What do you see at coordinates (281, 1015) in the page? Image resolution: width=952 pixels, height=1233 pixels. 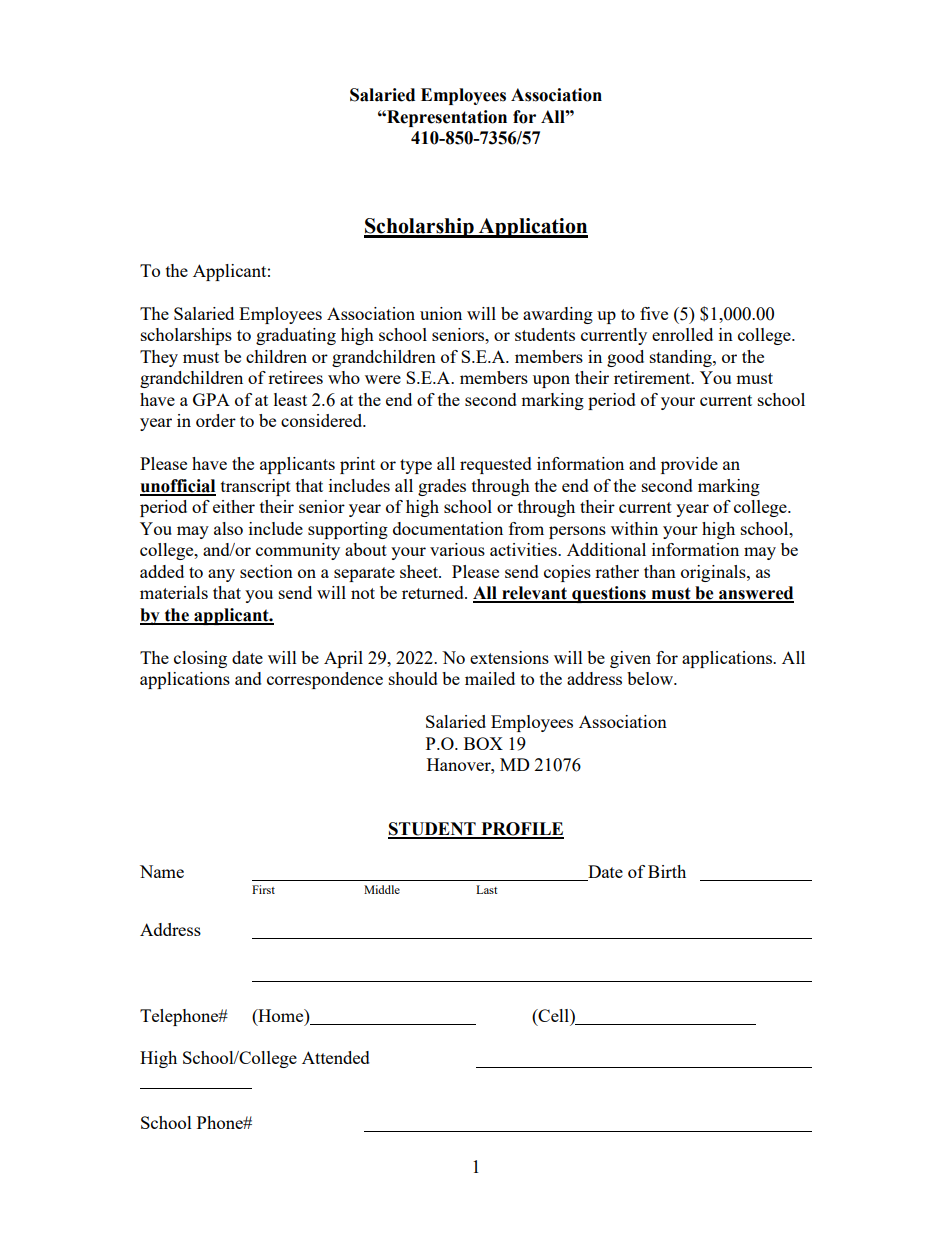 I see `Home` at bounding box center [281, 1015].
